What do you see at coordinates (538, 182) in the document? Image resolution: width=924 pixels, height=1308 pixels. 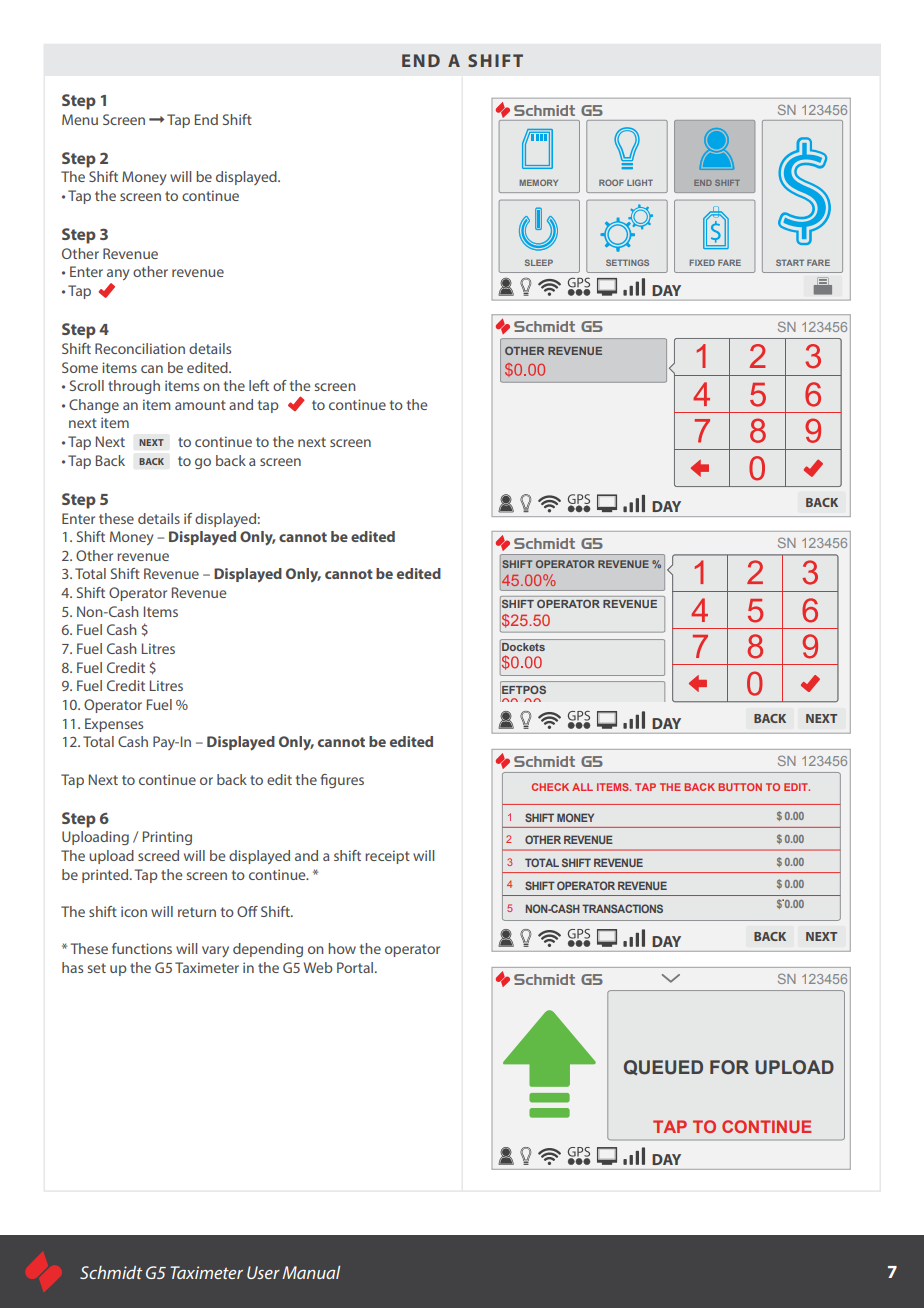 I see `MEMORY` at bounding box center [538, 182].
